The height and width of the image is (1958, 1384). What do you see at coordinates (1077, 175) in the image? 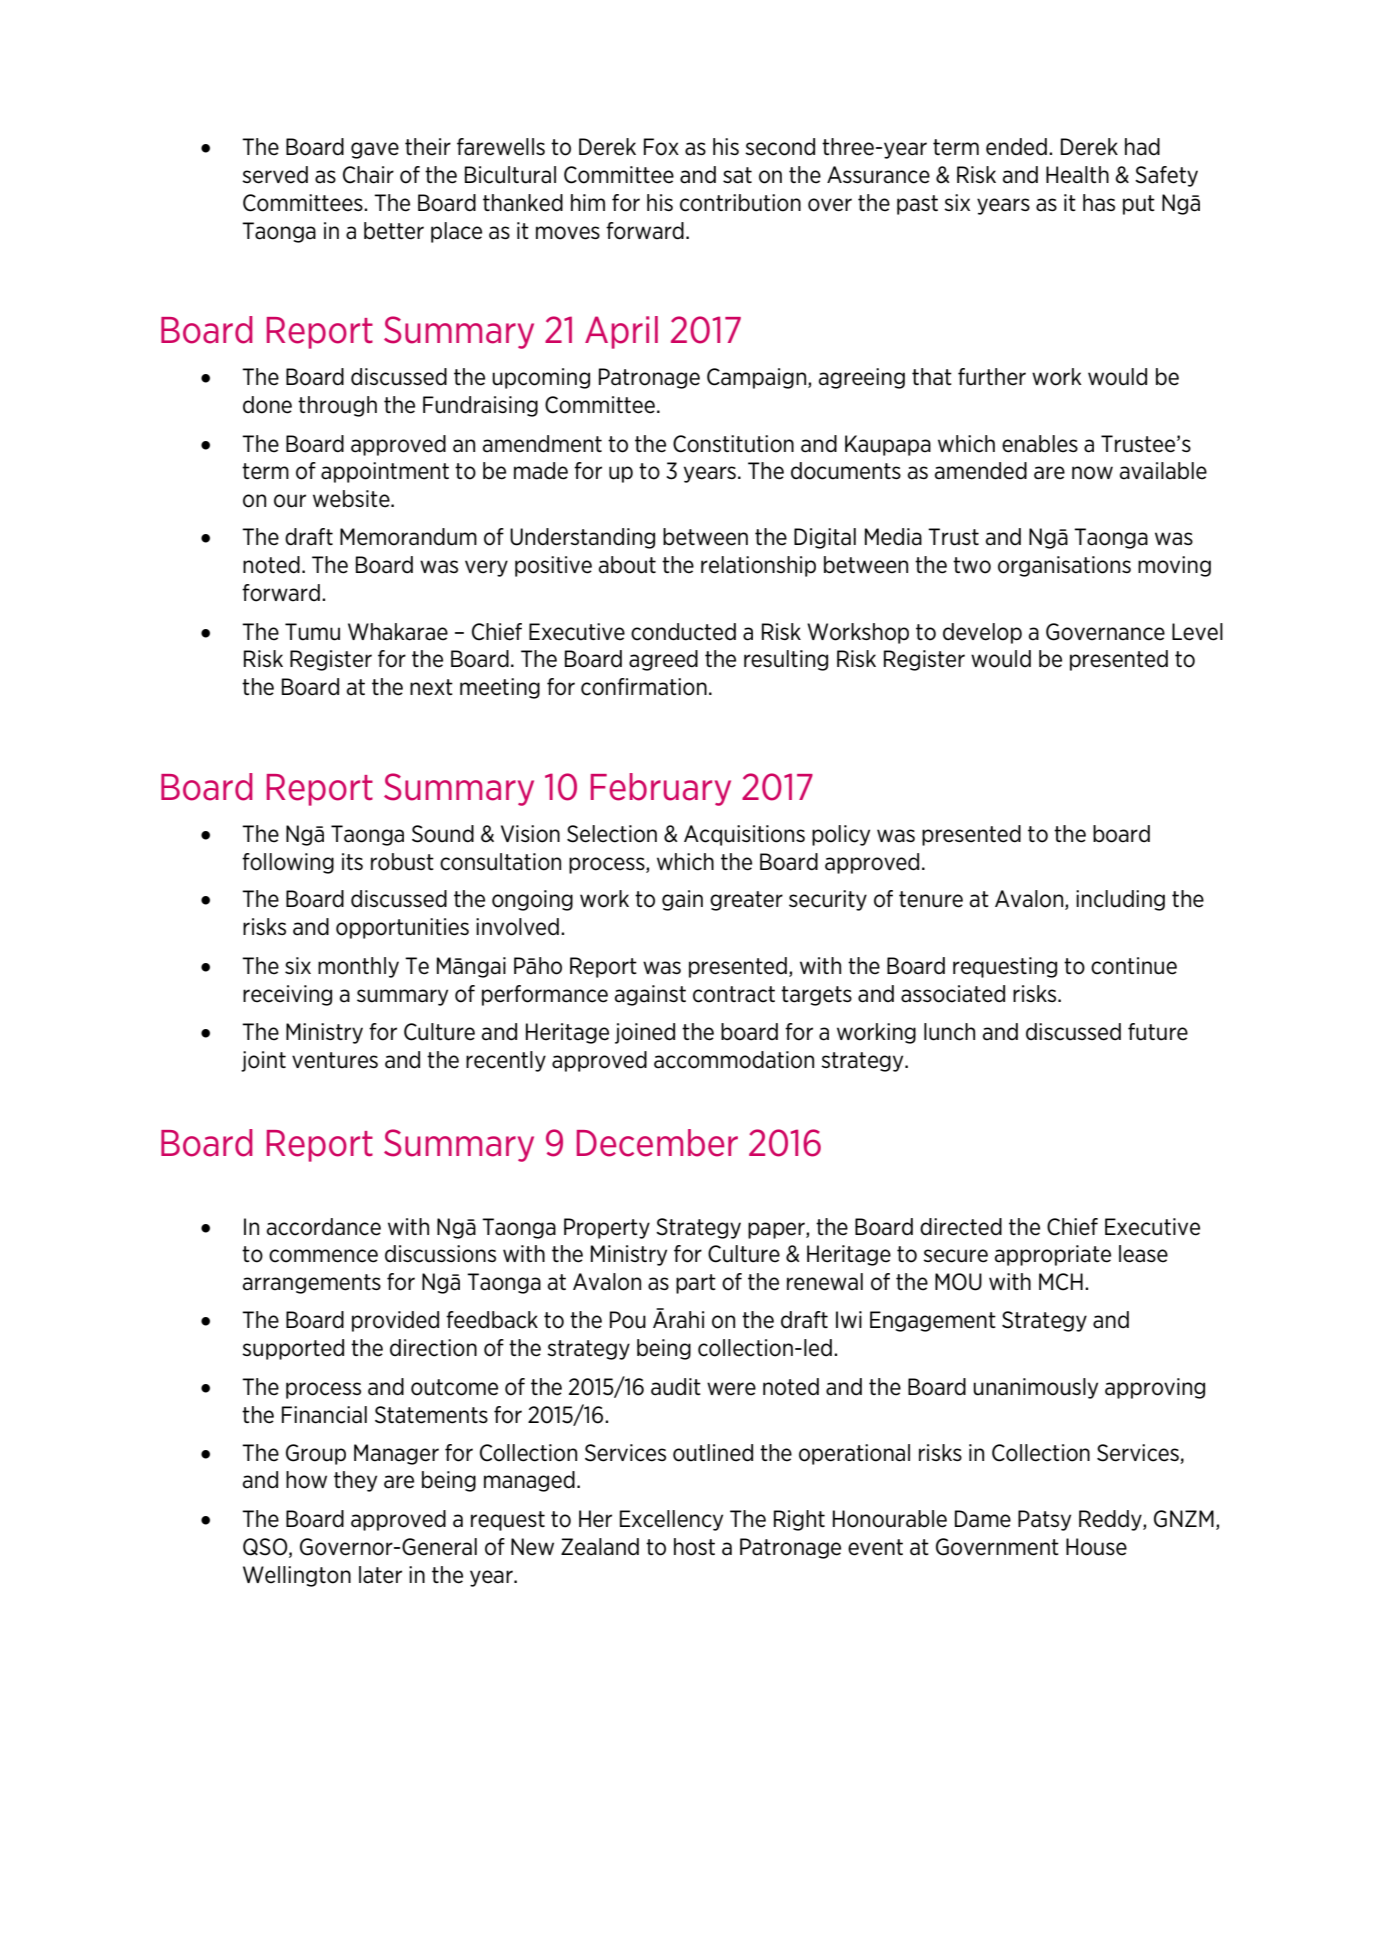
I see `Health` at bounding box center [1077, 175].
